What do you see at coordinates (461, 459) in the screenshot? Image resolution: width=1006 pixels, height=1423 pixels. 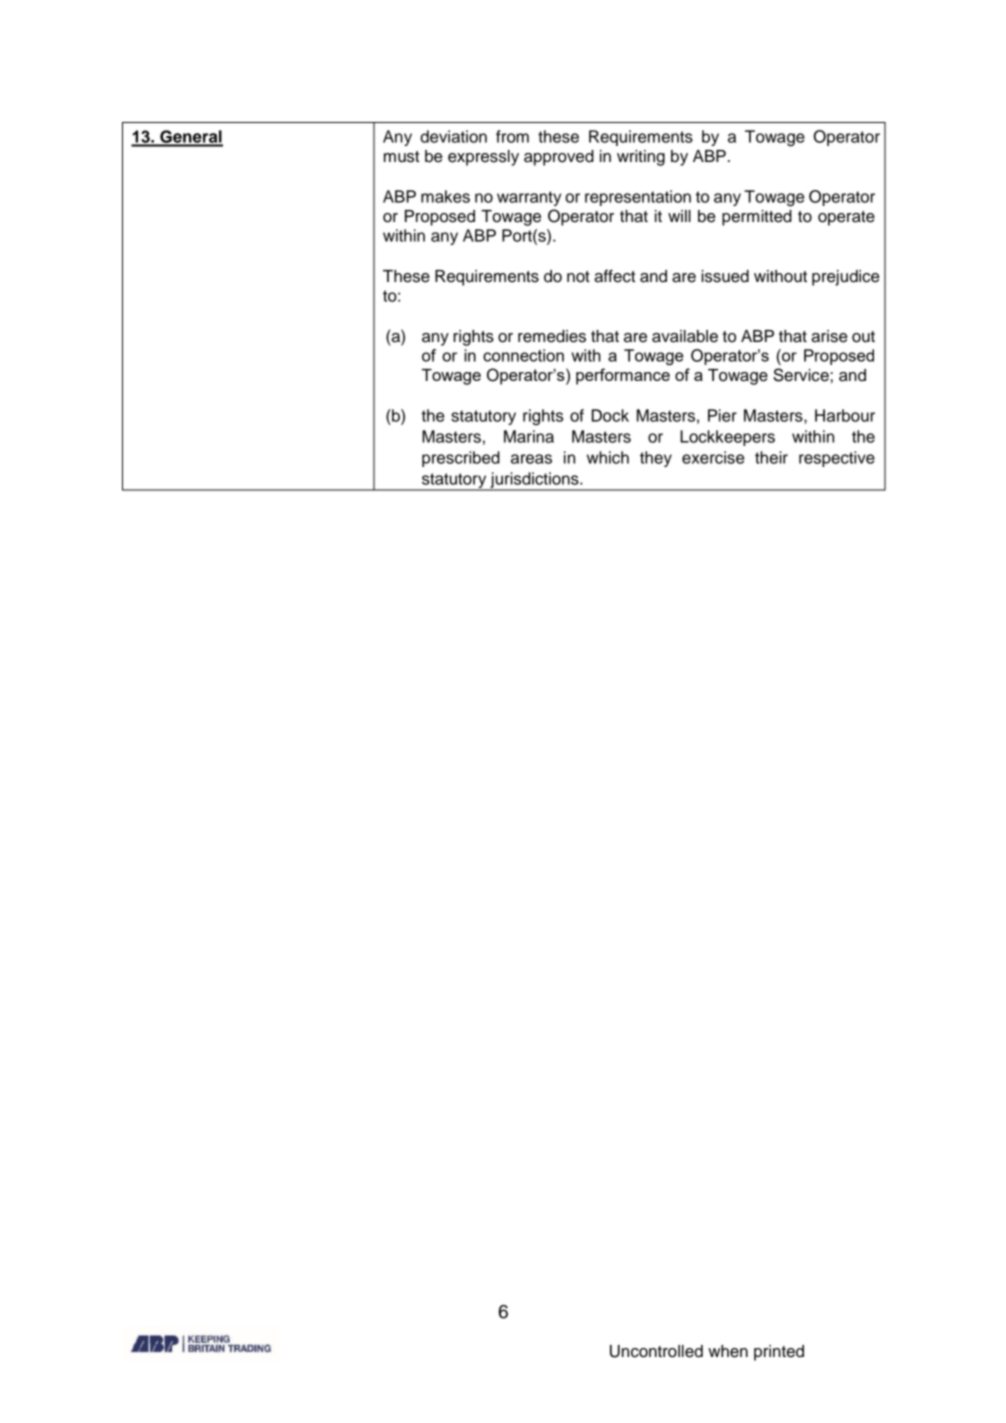 I see `prescribed` at bounding box center [461, 459].
